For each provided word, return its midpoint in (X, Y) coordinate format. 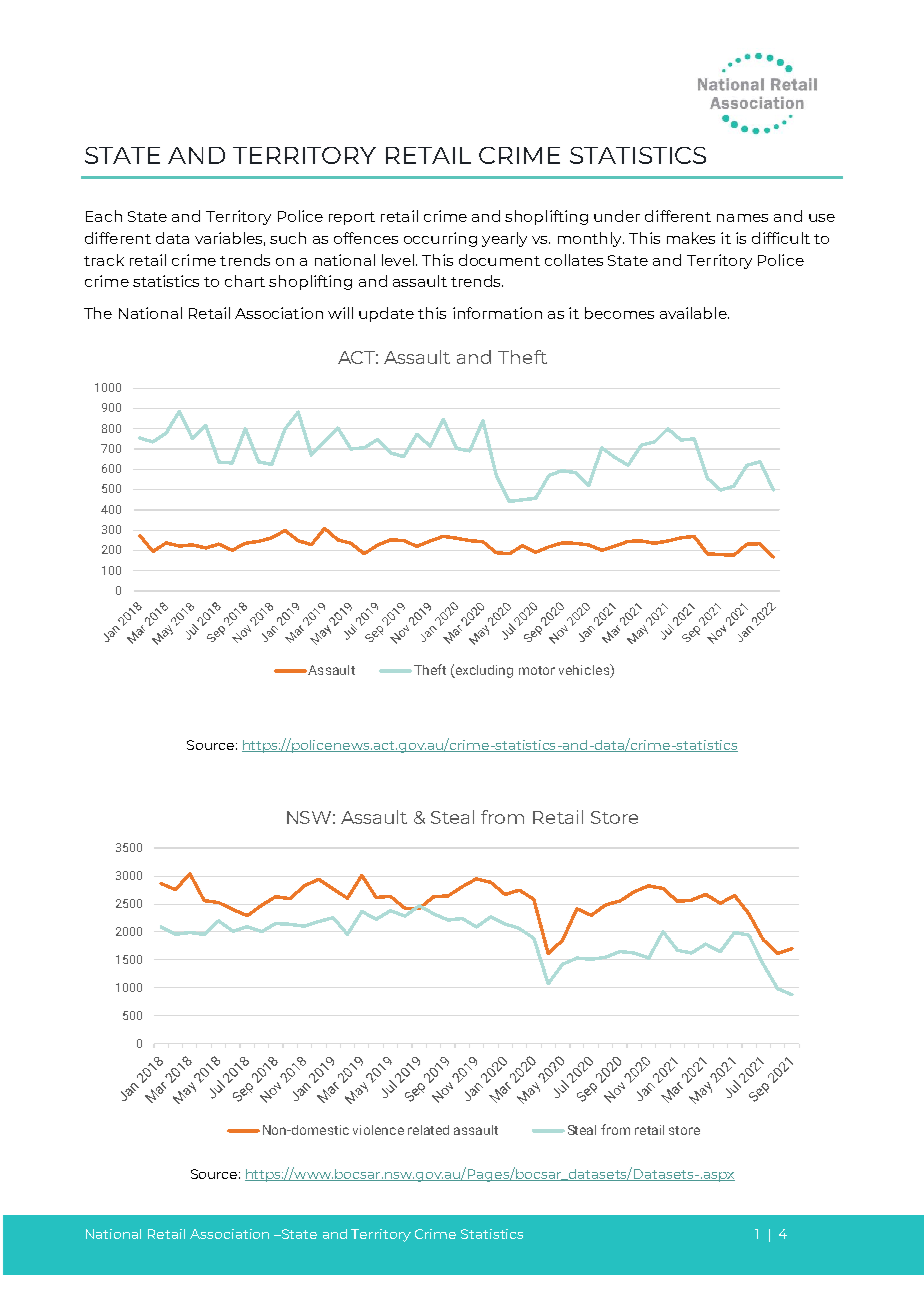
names (742, 218)
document (499, 260)
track (104, 260)
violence (378, 1130)
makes (691, 238)
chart (245, 281)
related (428, 1130)
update (386, 314)
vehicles (585, 671)
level (399, 260)
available (694, 313)
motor (537, 670)
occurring (440, 239)
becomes (619, 313)
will (340, 313)
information (497, 313)
